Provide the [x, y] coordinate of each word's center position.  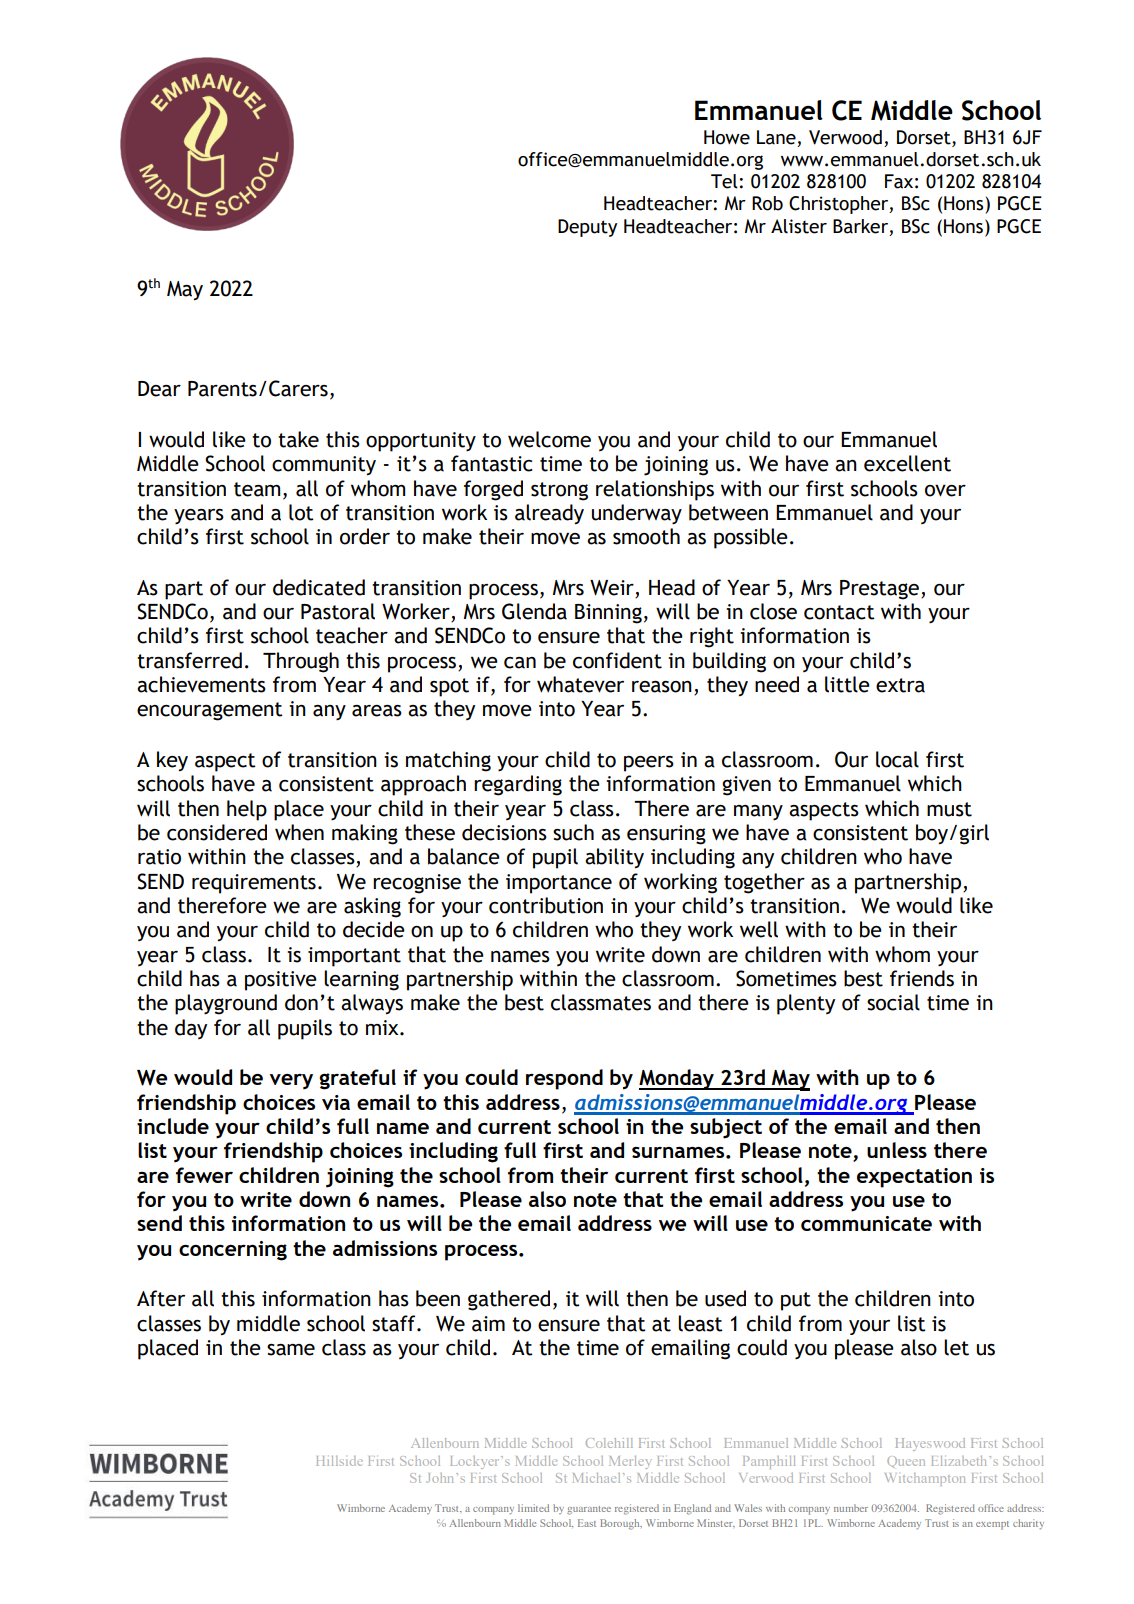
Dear [159, 389]
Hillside [339, 1461]
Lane [777, 138]
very [291, 1082]
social [893, 1002]
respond [564, 1079]
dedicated [319, 587]
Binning [608, 614]
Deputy [587, 228]
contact [839, 612]
